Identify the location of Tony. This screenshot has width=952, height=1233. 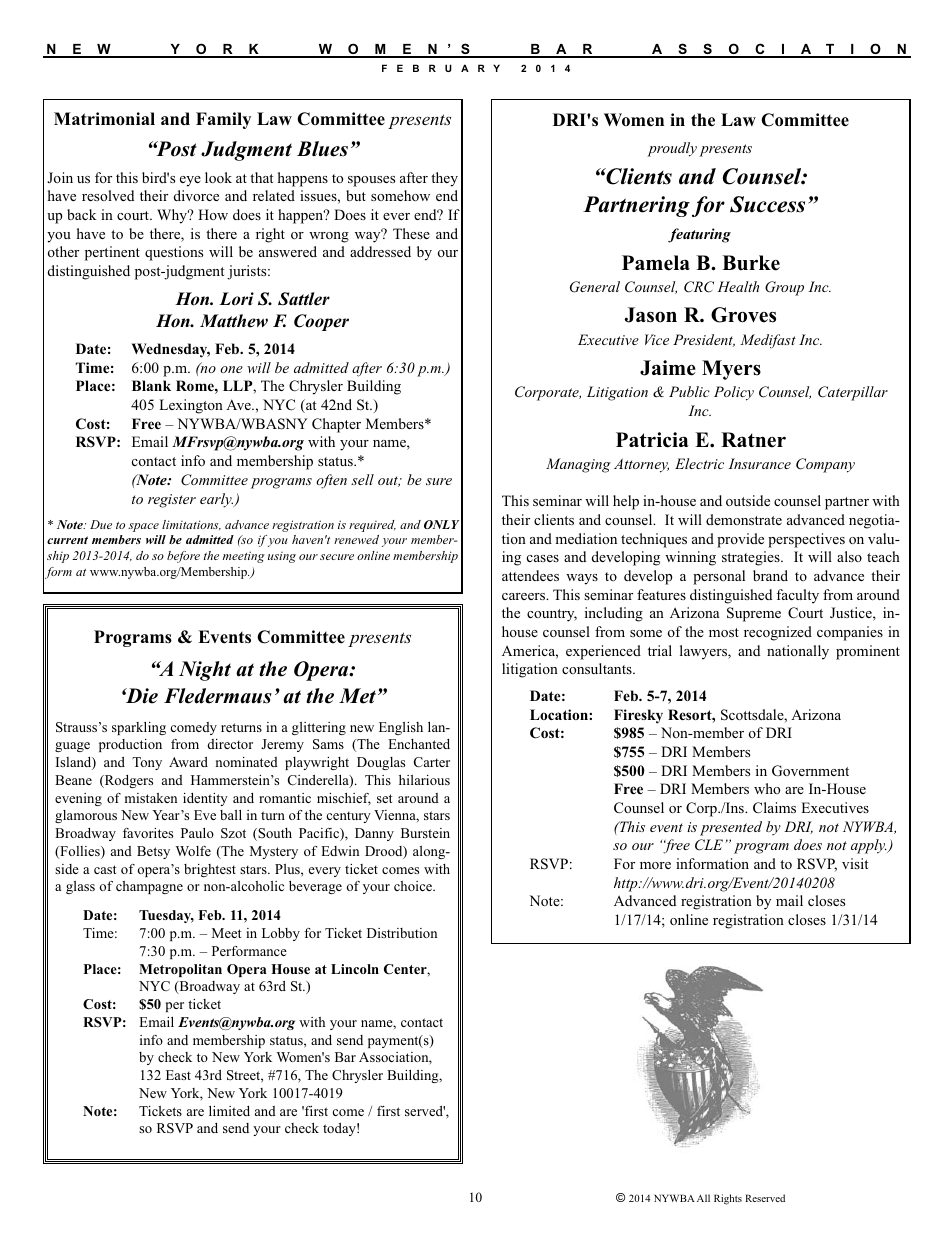
(147, 763).
